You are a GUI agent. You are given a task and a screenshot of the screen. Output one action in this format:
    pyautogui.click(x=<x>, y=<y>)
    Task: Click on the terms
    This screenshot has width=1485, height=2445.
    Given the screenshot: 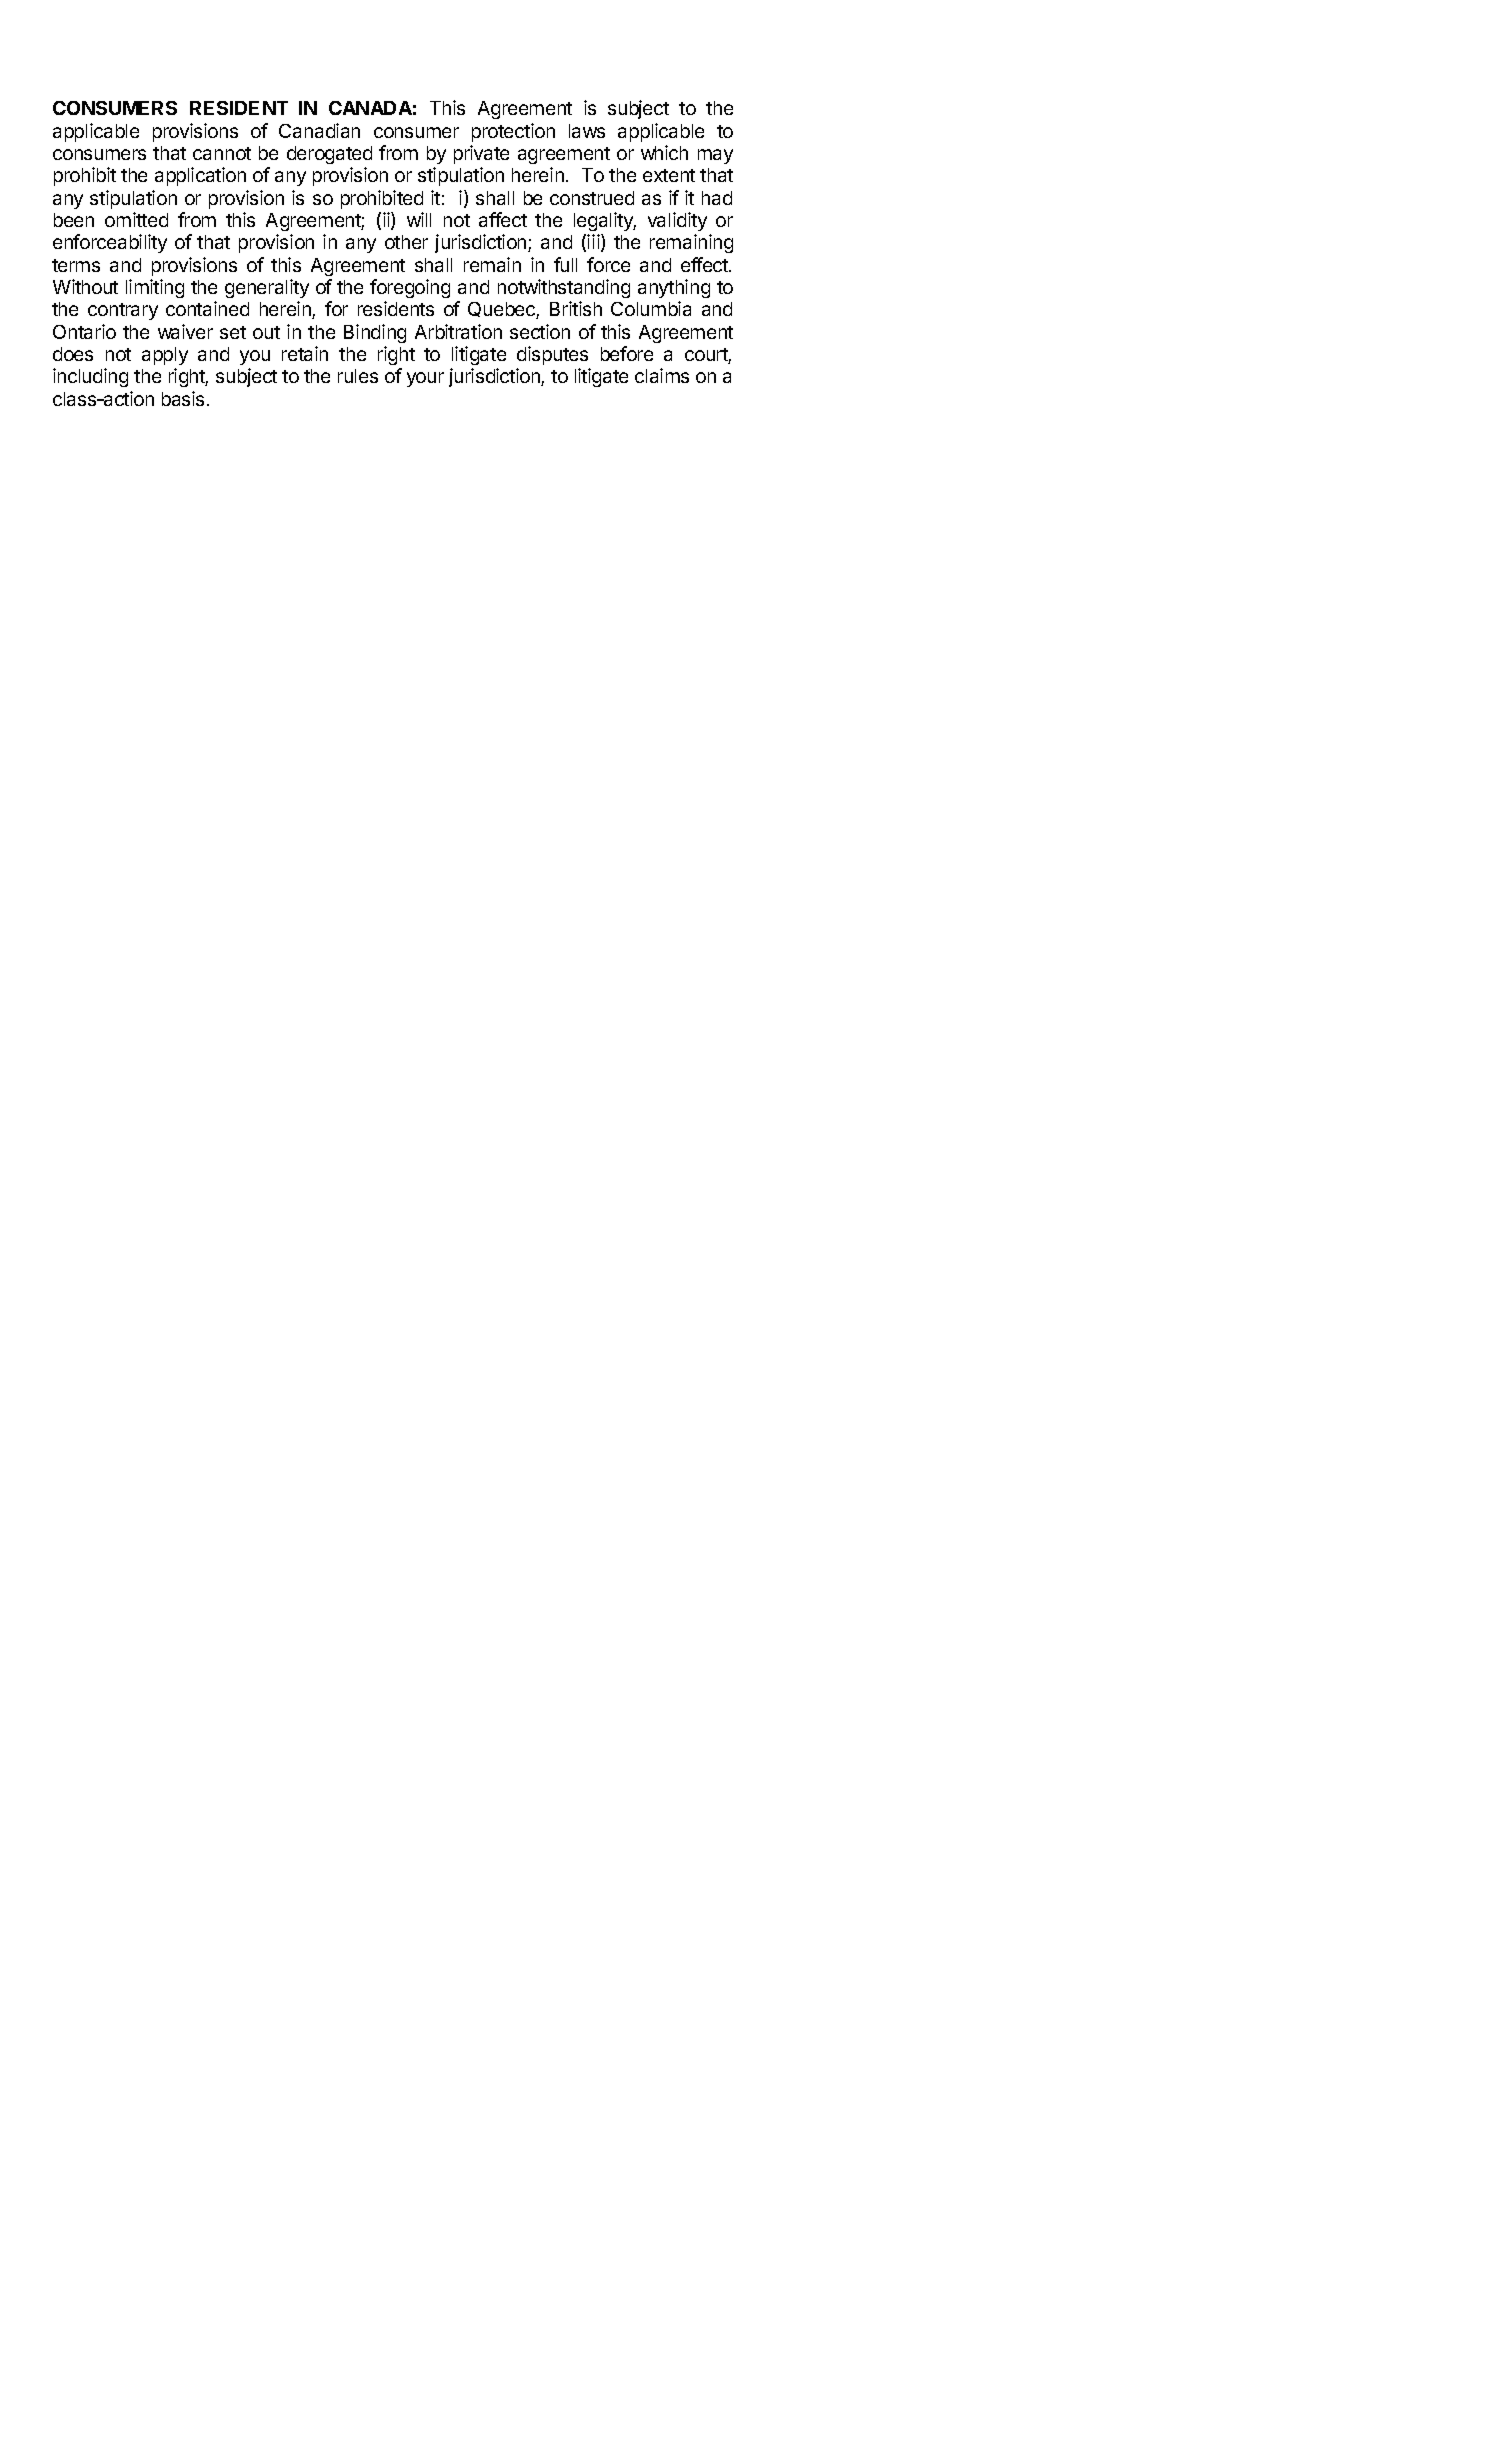 What is the action you would take?
    pyautogui.click(x=76, y=265)
